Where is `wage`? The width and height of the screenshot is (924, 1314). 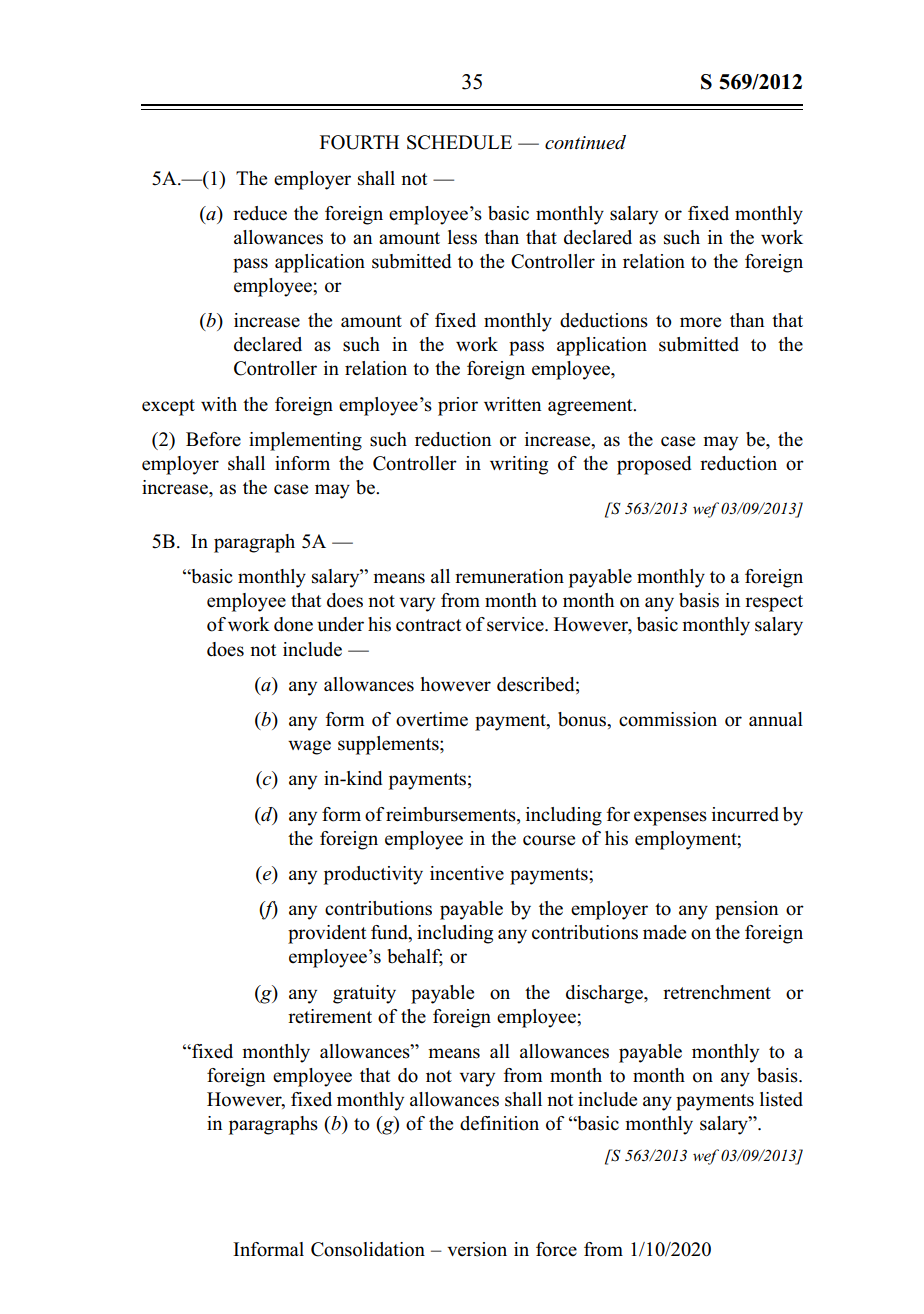 wage is located at coordinates (309, 747).
